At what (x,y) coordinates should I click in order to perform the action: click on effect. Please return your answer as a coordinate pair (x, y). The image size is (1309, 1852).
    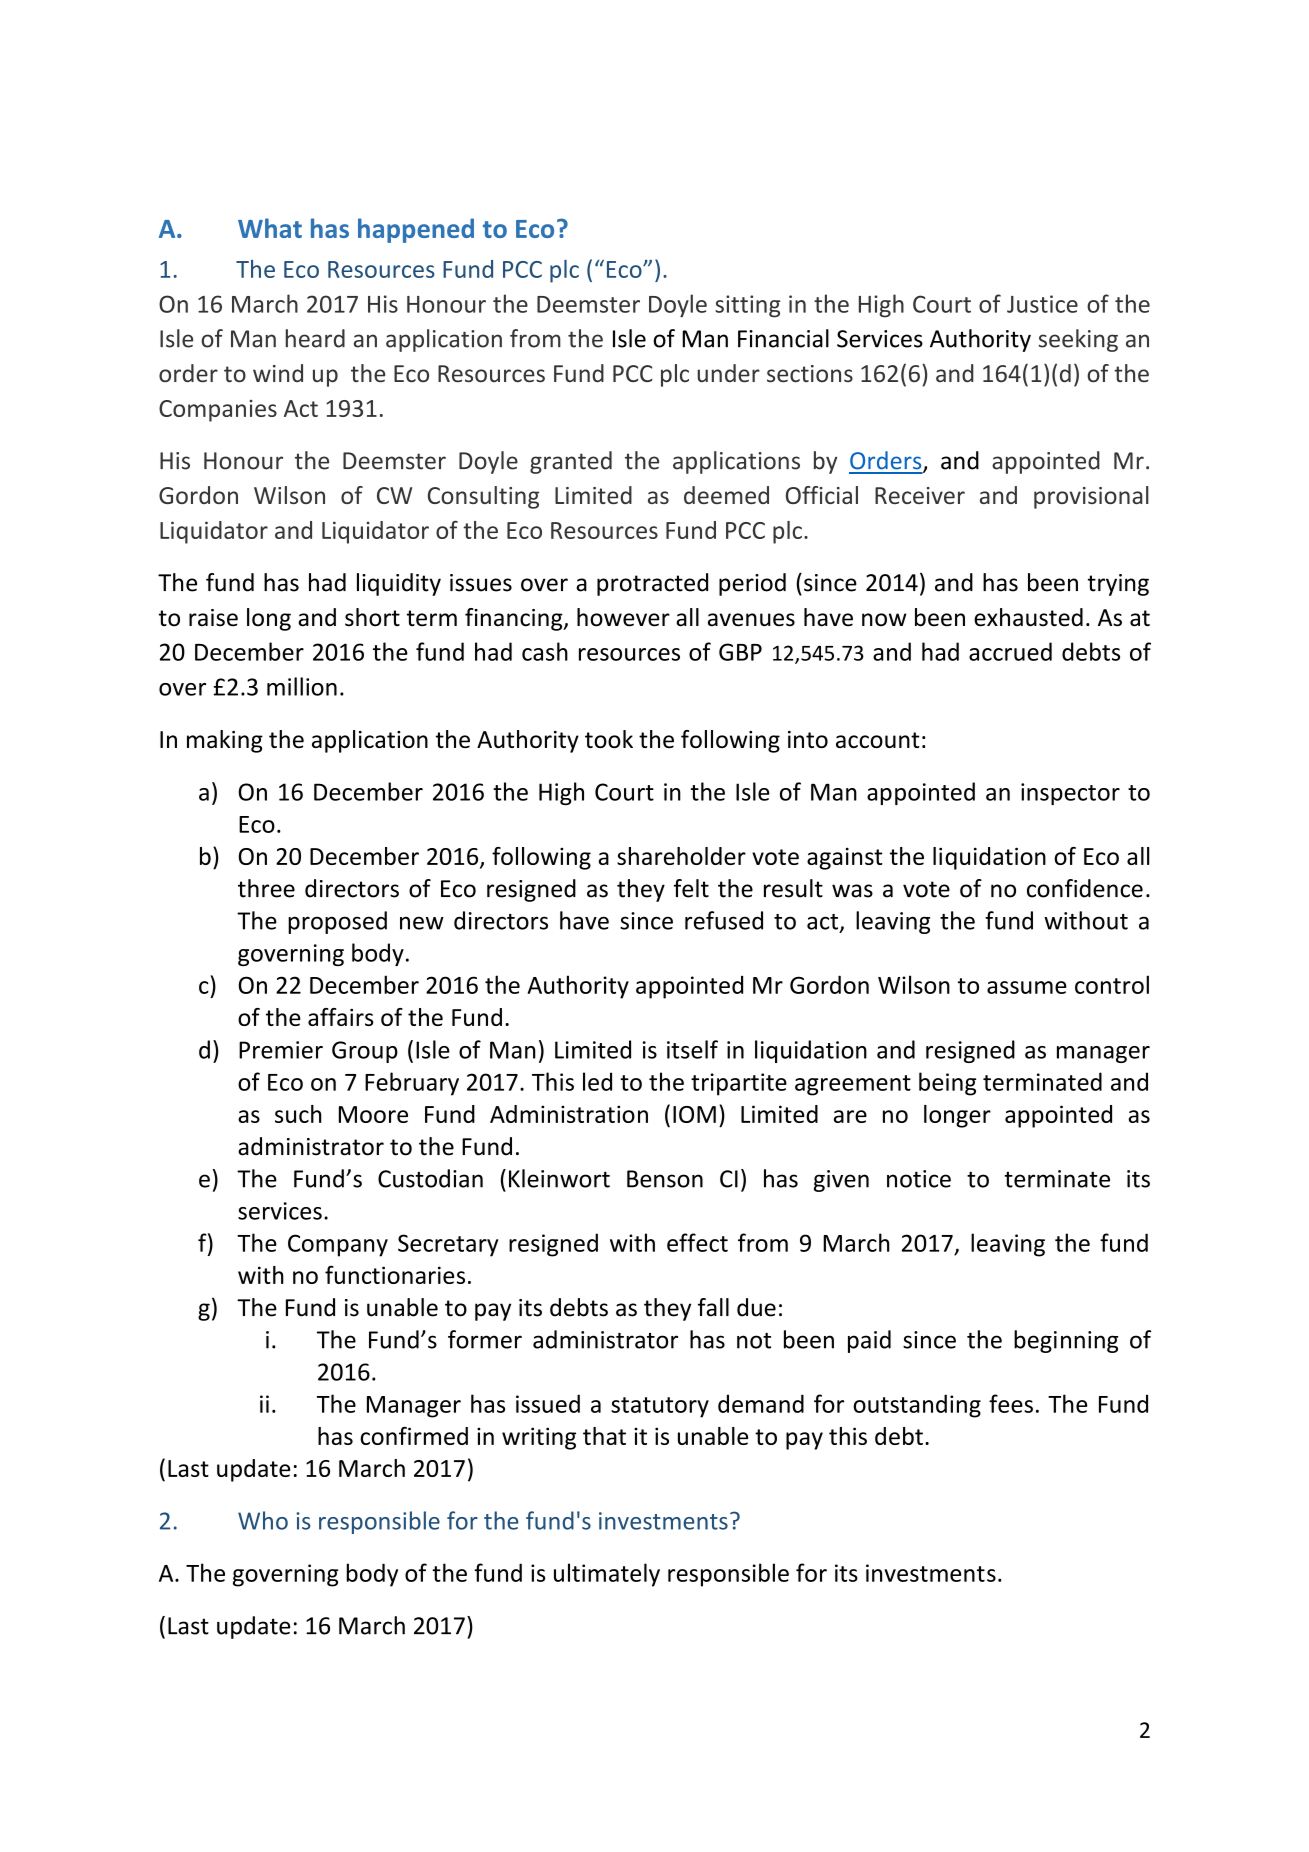
    Looking at the image, I should click on (697, 1242).
